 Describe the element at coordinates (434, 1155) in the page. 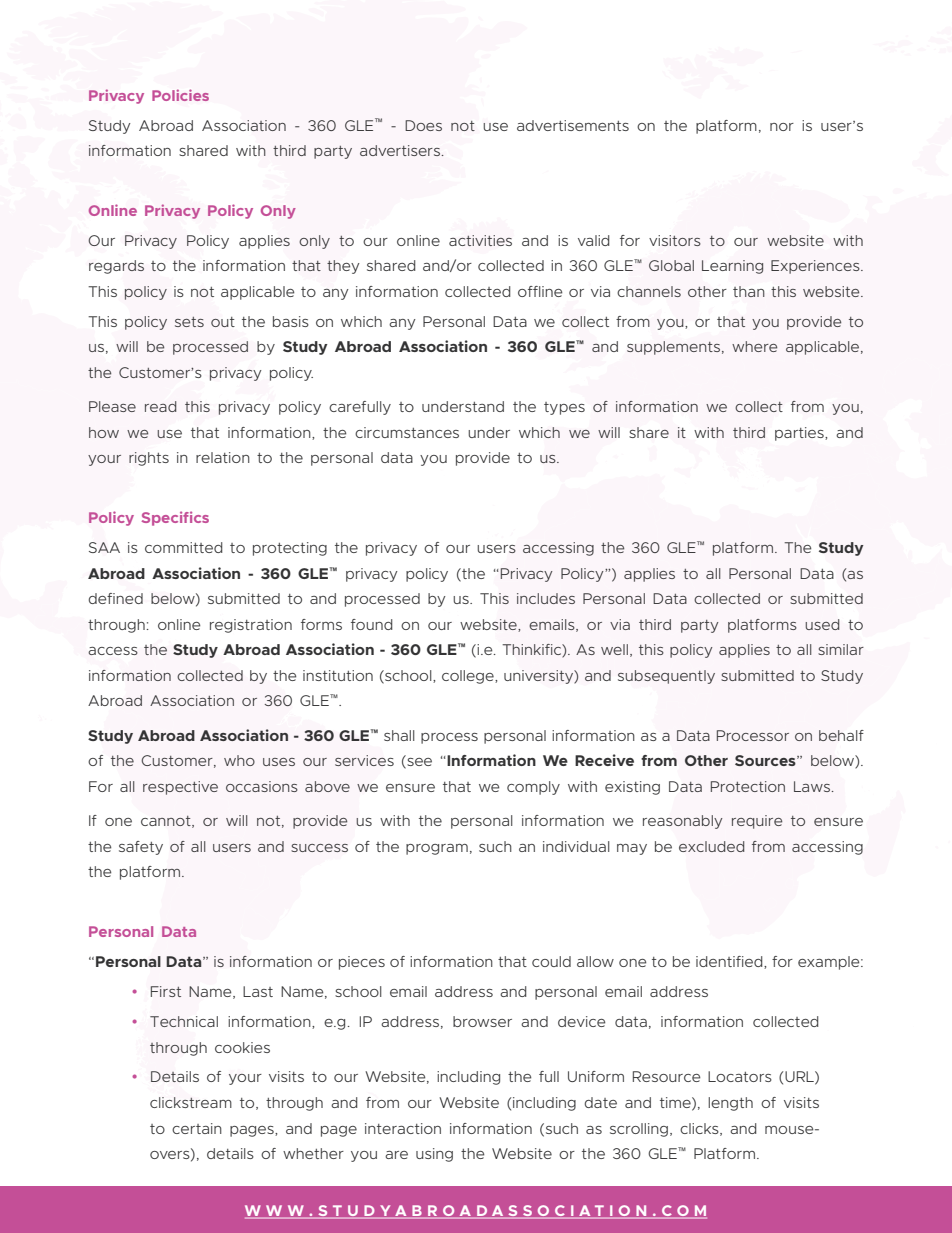

I see `using` at that location.
